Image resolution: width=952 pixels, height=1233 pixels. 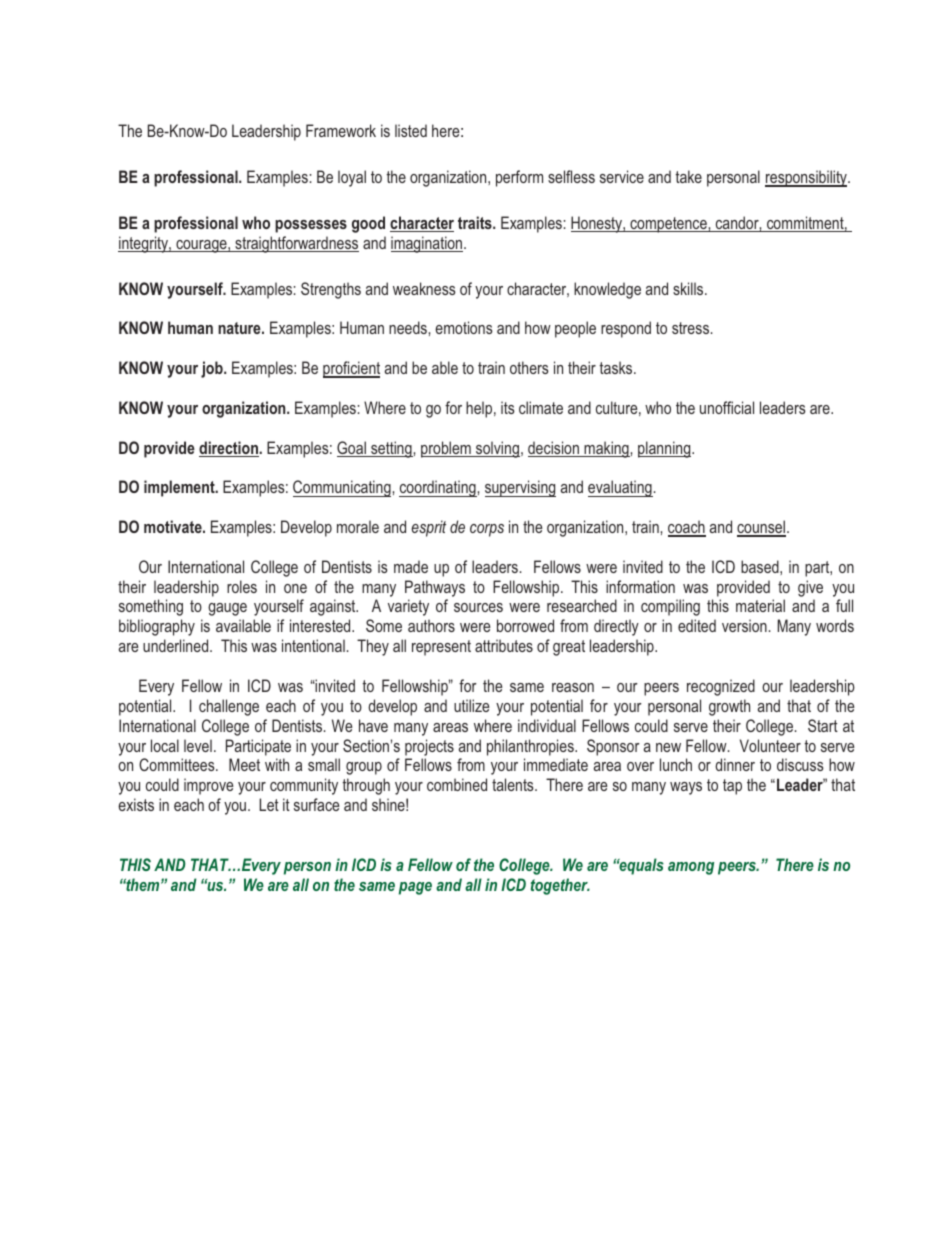 I want to click on growth, so click(x=729, y=707).
